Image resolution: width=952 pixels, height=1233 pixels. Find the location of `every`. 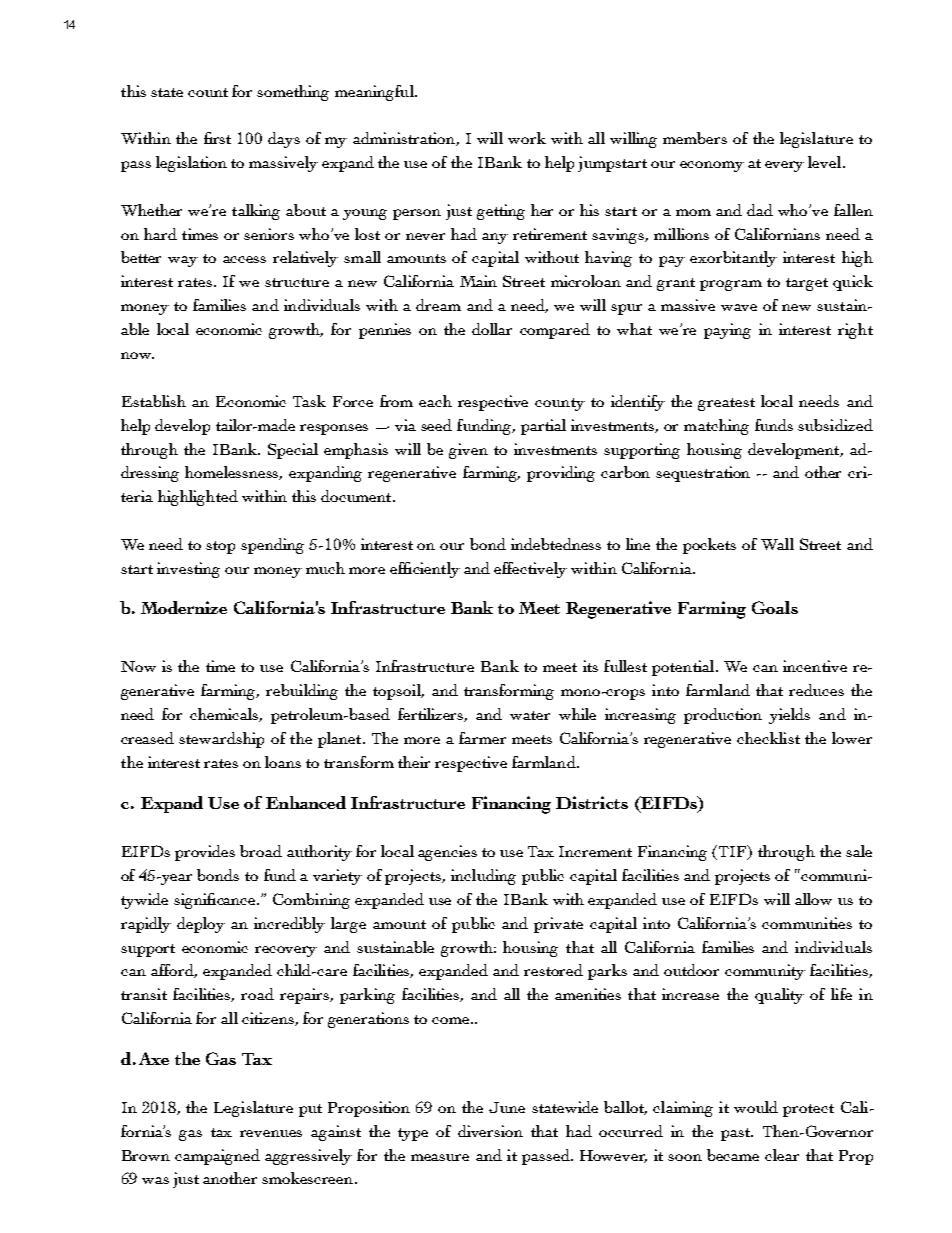

every is located at coordinates (784, 166).
